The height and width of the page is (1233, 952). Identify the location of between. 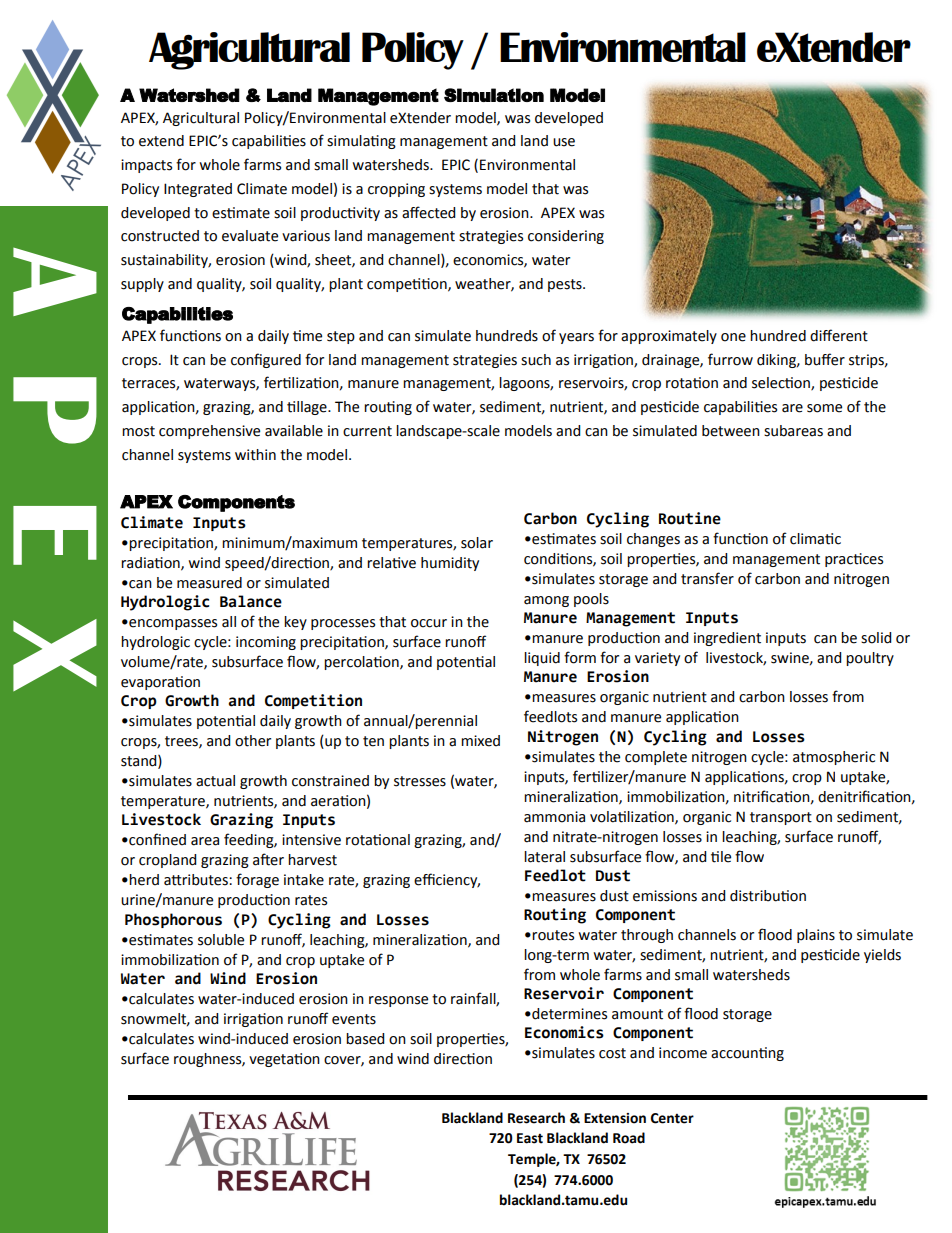
(731, 431).
